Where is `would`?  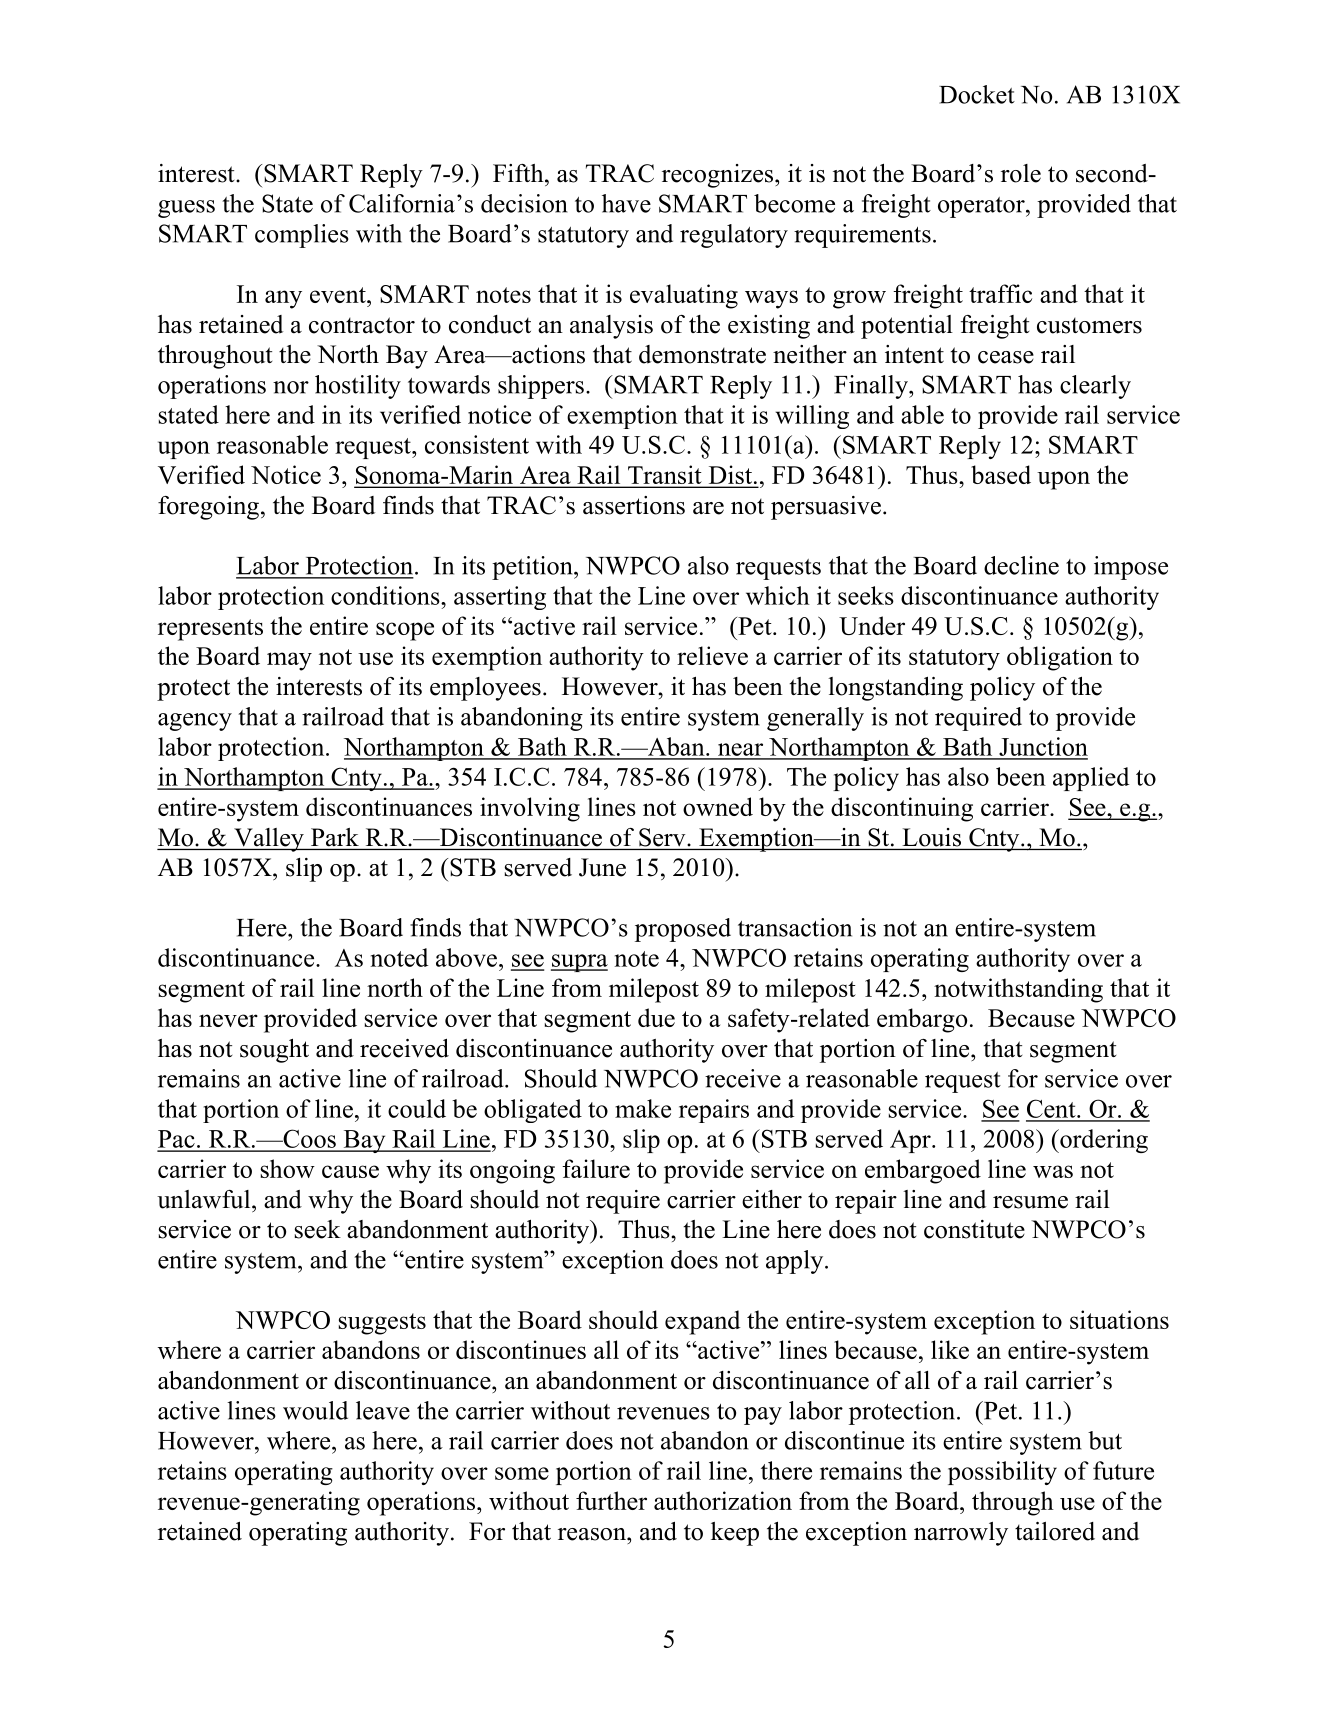
would is located at coordinates (315, 1410).
